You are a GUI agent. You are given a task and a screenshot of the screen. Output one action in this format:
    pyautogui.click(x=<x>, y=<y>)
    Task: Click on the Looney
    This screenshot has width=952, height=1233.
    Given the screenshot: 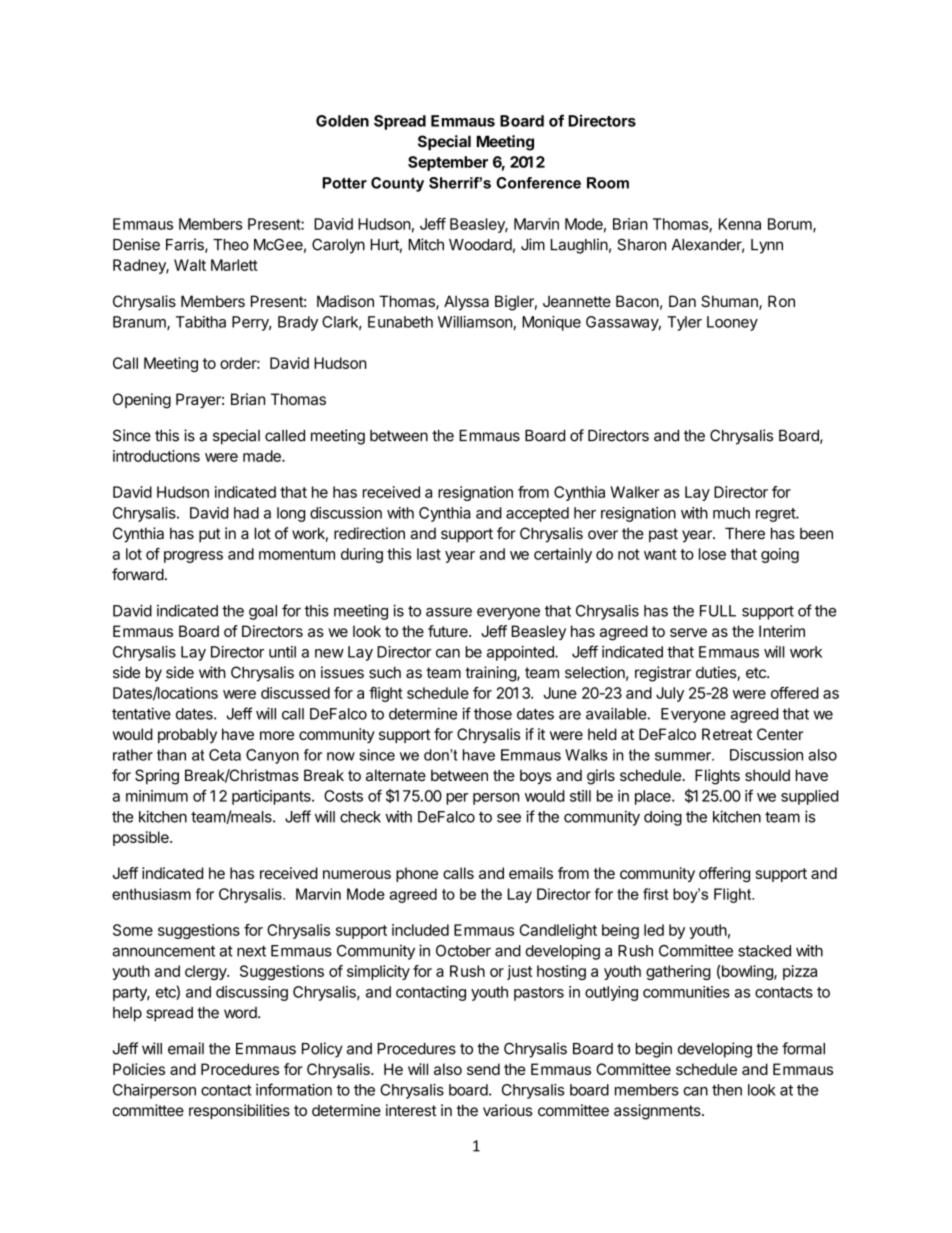 What is the action you would take?
    pyautogui.click(x=732, y=323)
